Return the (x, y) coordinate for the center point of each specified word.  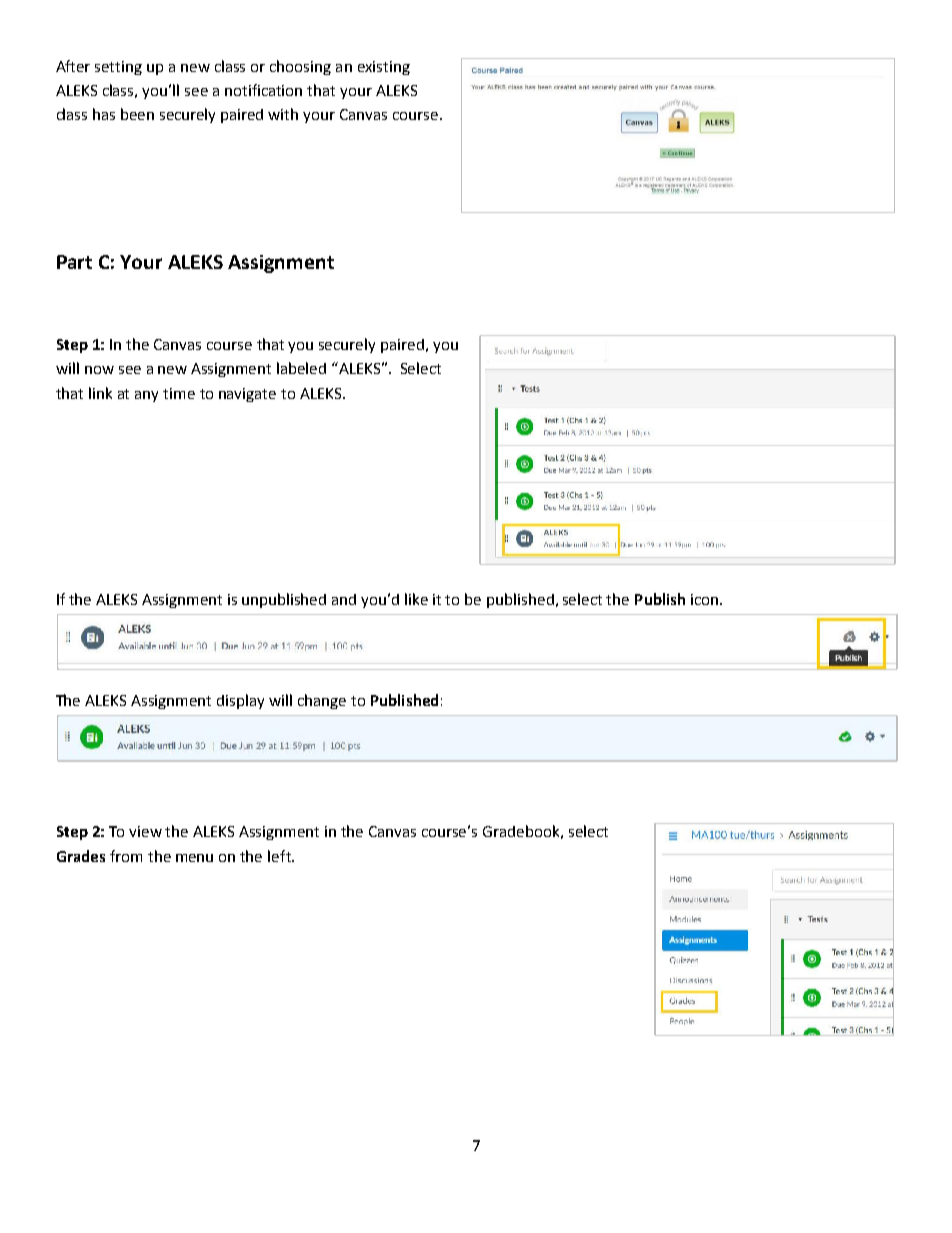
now (99, 370)
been (137, 114)
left (280, 856)
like (416, 599)
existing (384, 68)
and (344, 599)
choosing (300, 67)
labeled (301, 368)
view (145, 831)
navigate (247, 395)
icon (706, 599)
